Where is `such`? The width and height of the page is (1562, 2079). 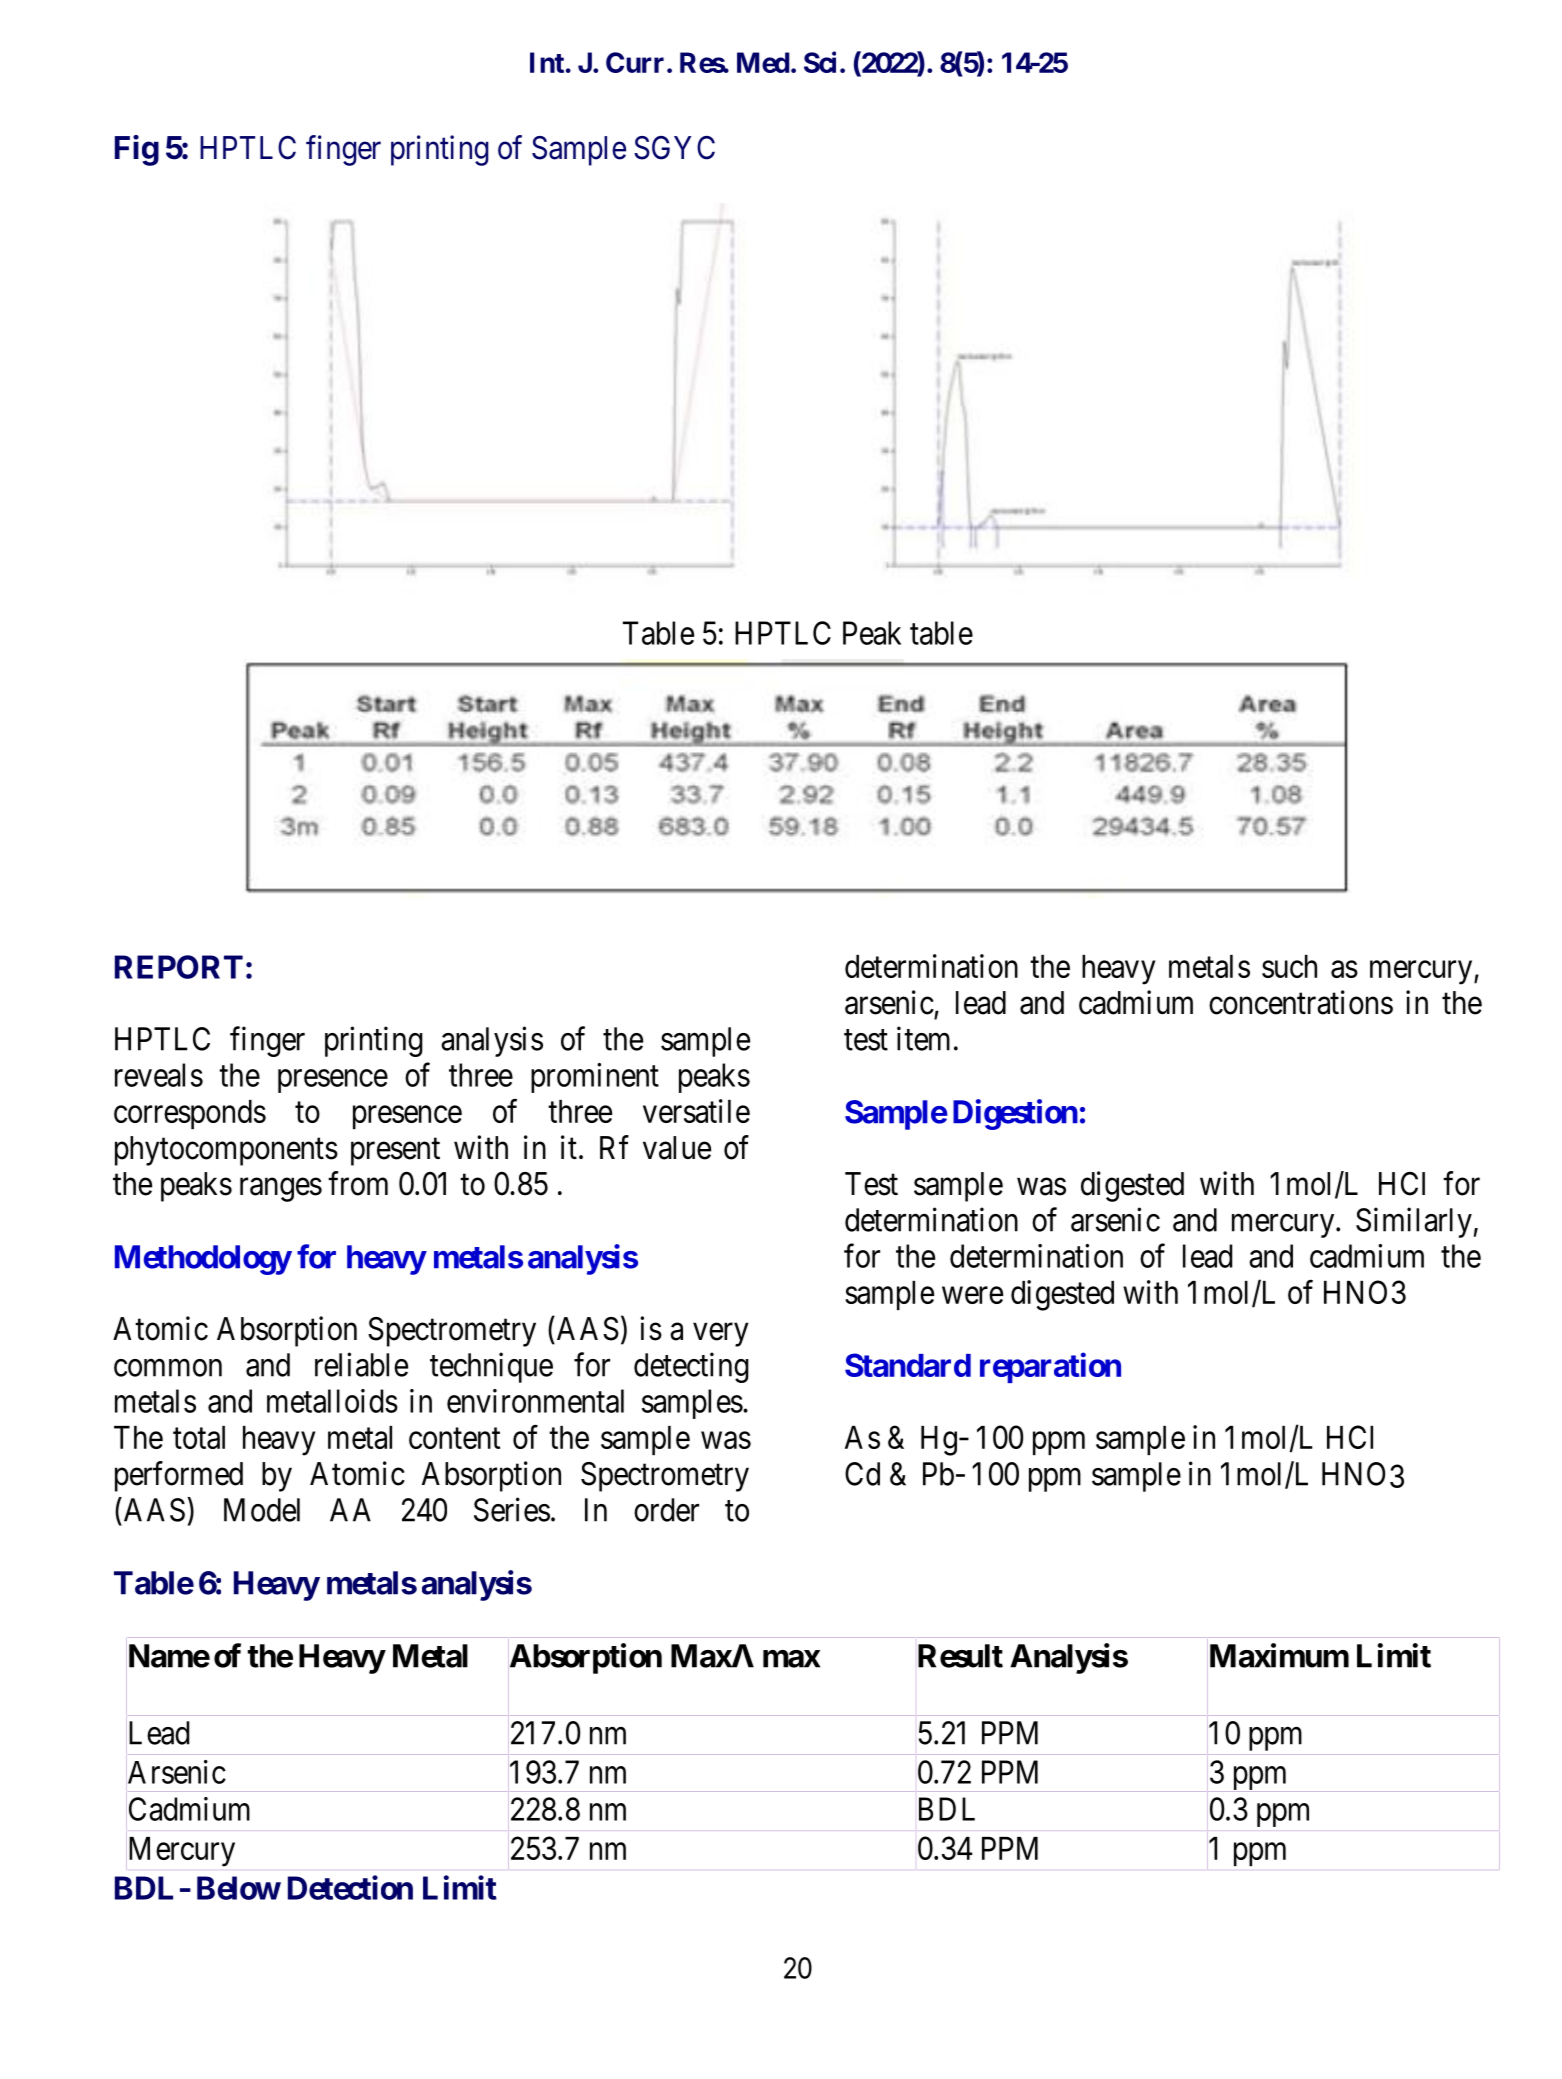
such is located at coordinates (1289, 966).
